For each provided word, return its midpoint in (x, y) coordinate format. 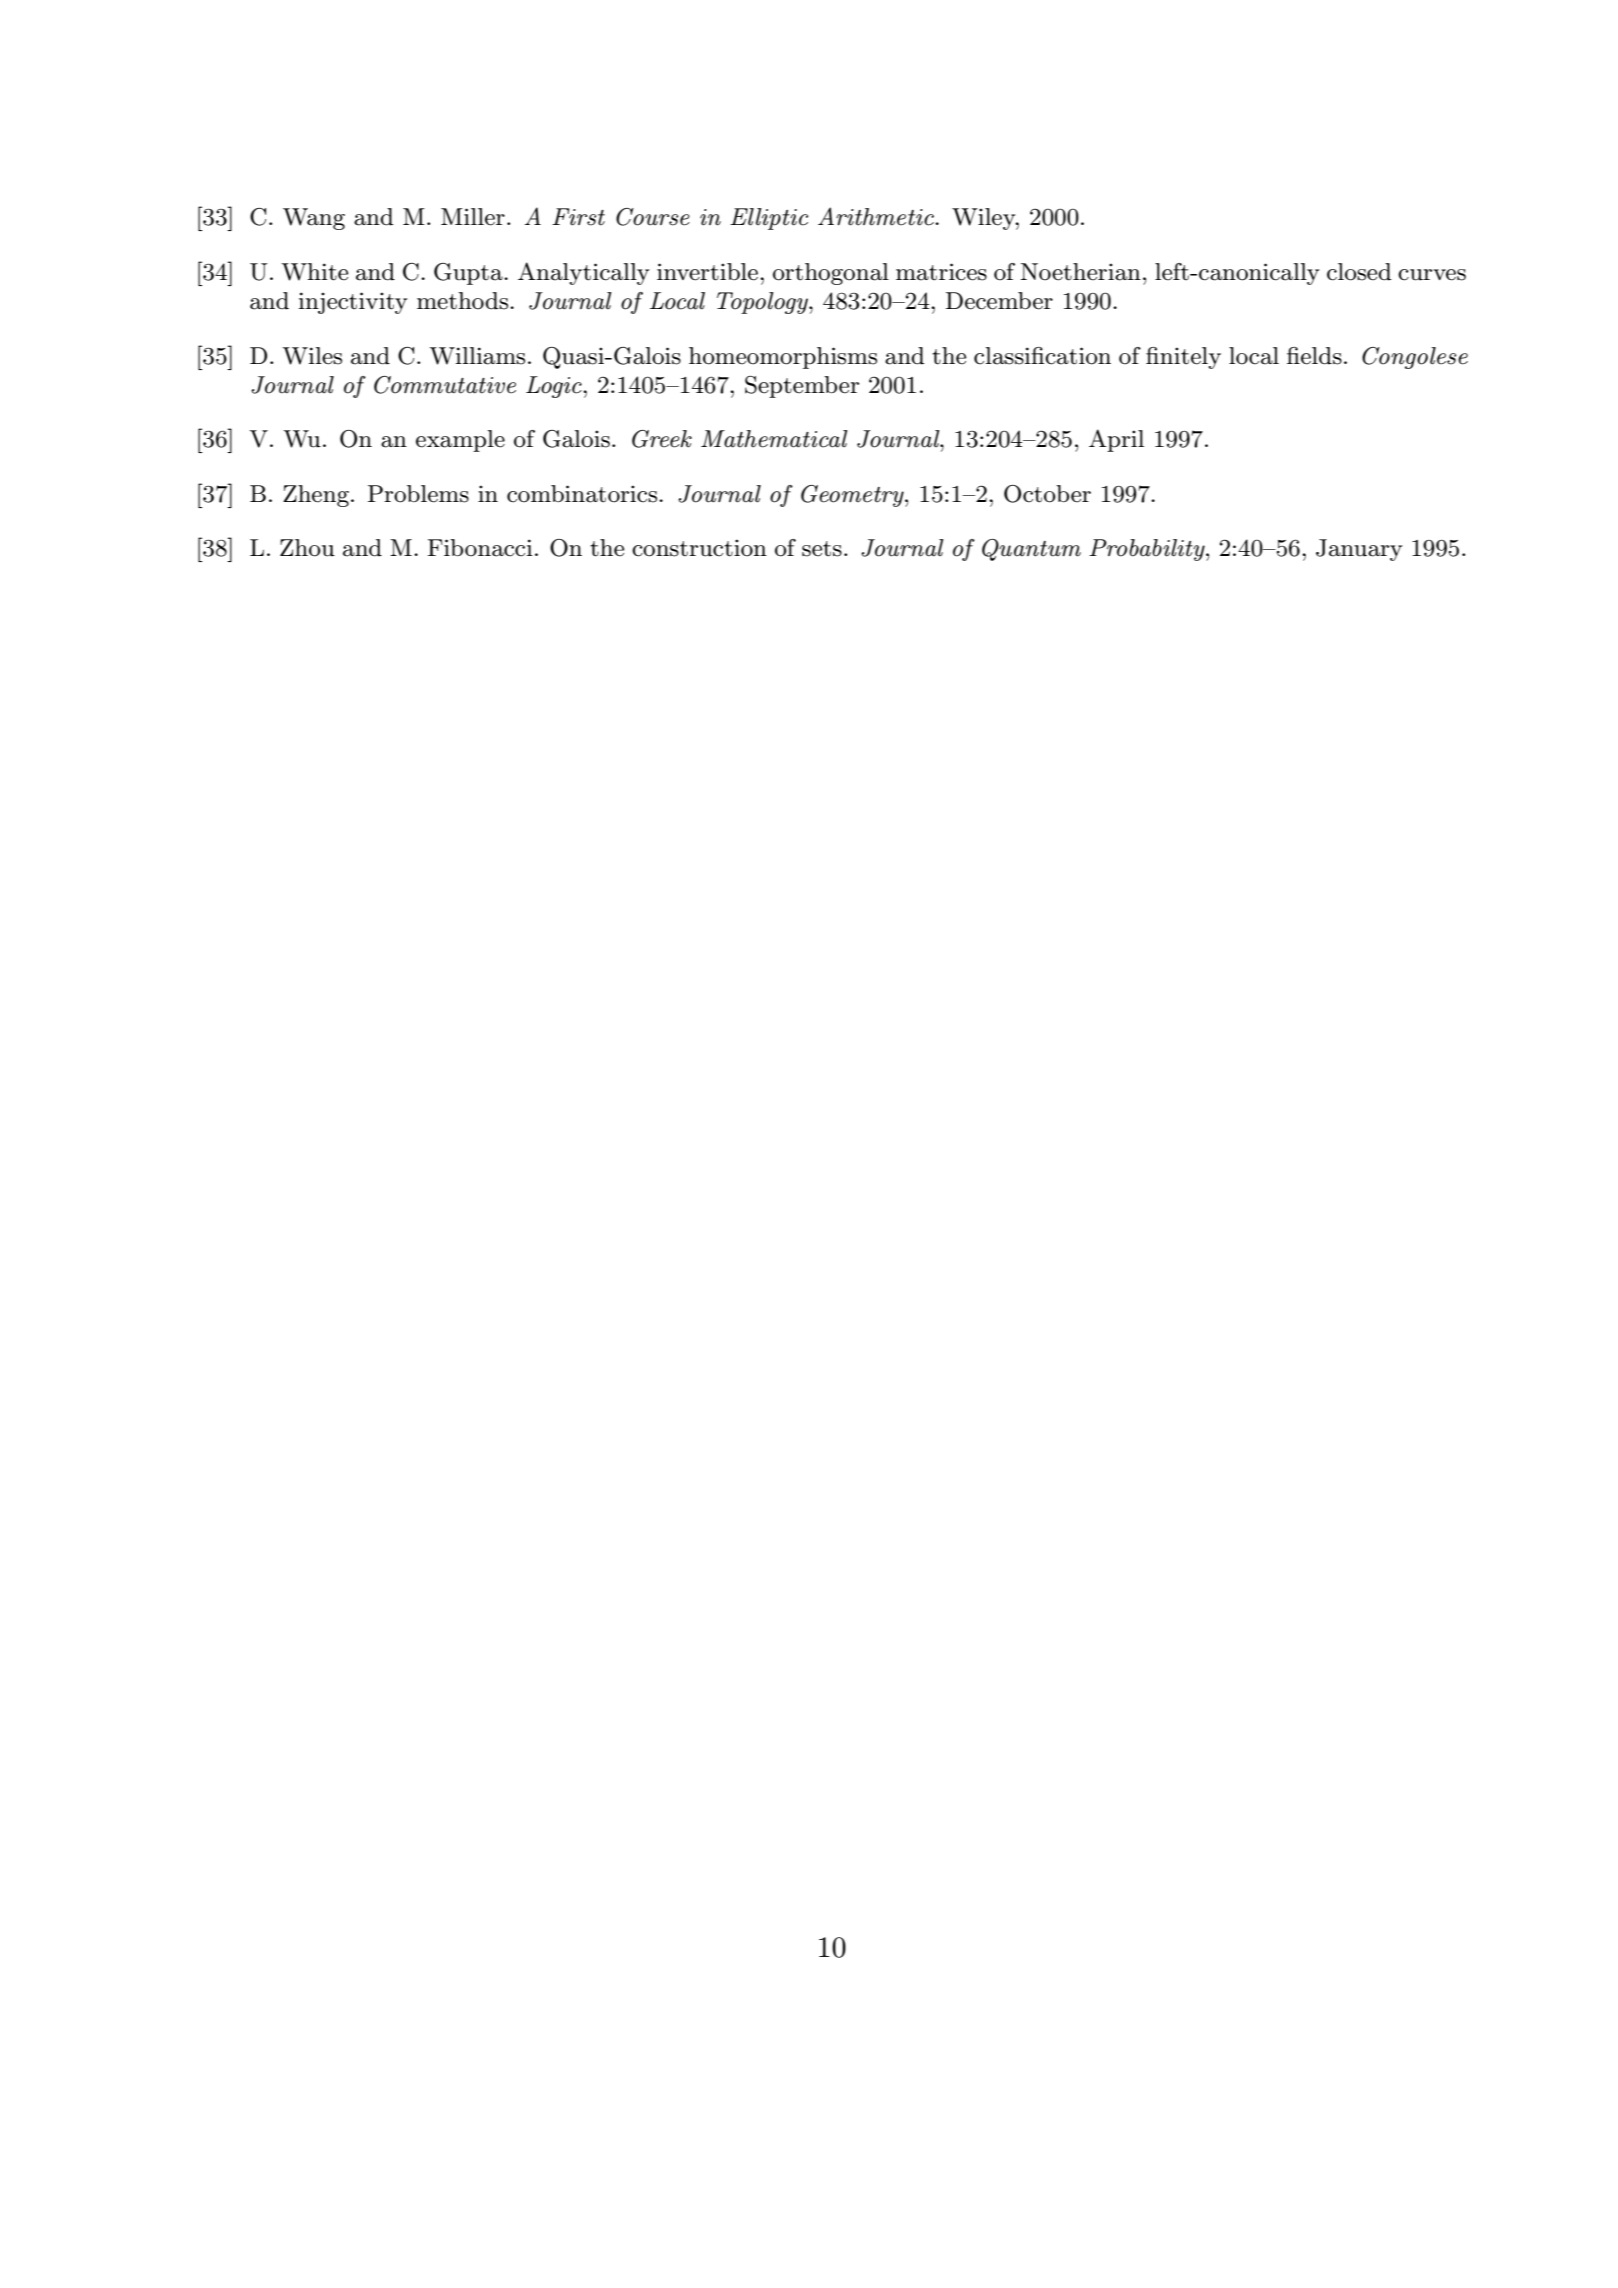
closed (1359, 272)
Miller (473, 217)
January (1359, 550)
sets (822, 549)
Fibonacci (480, 548)
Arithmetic (877, 216)
